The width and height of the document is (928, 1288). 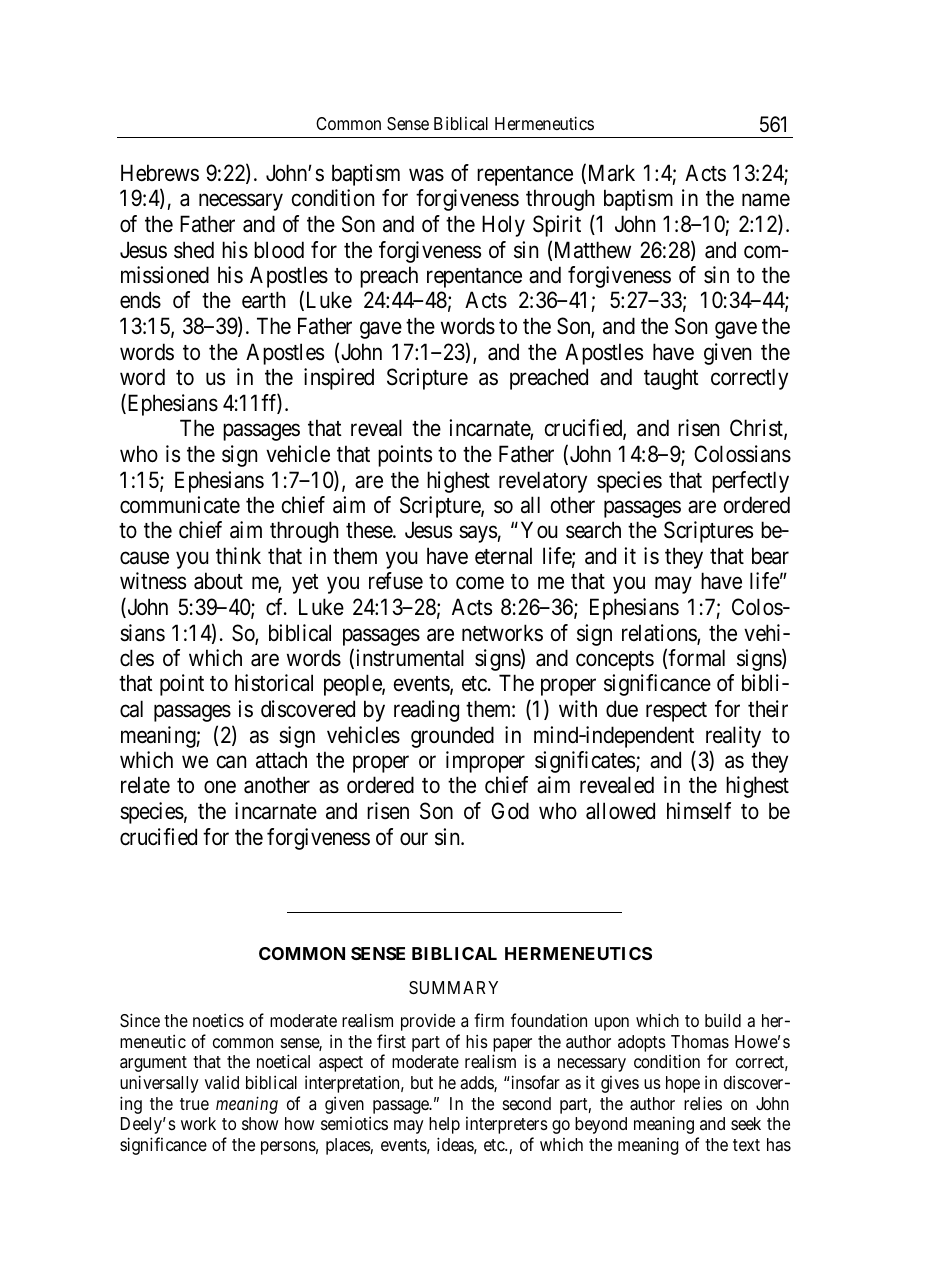 What do you see at coordinates (426, 711) in the document?
I see `reading` at bounding box center [426, 711].
